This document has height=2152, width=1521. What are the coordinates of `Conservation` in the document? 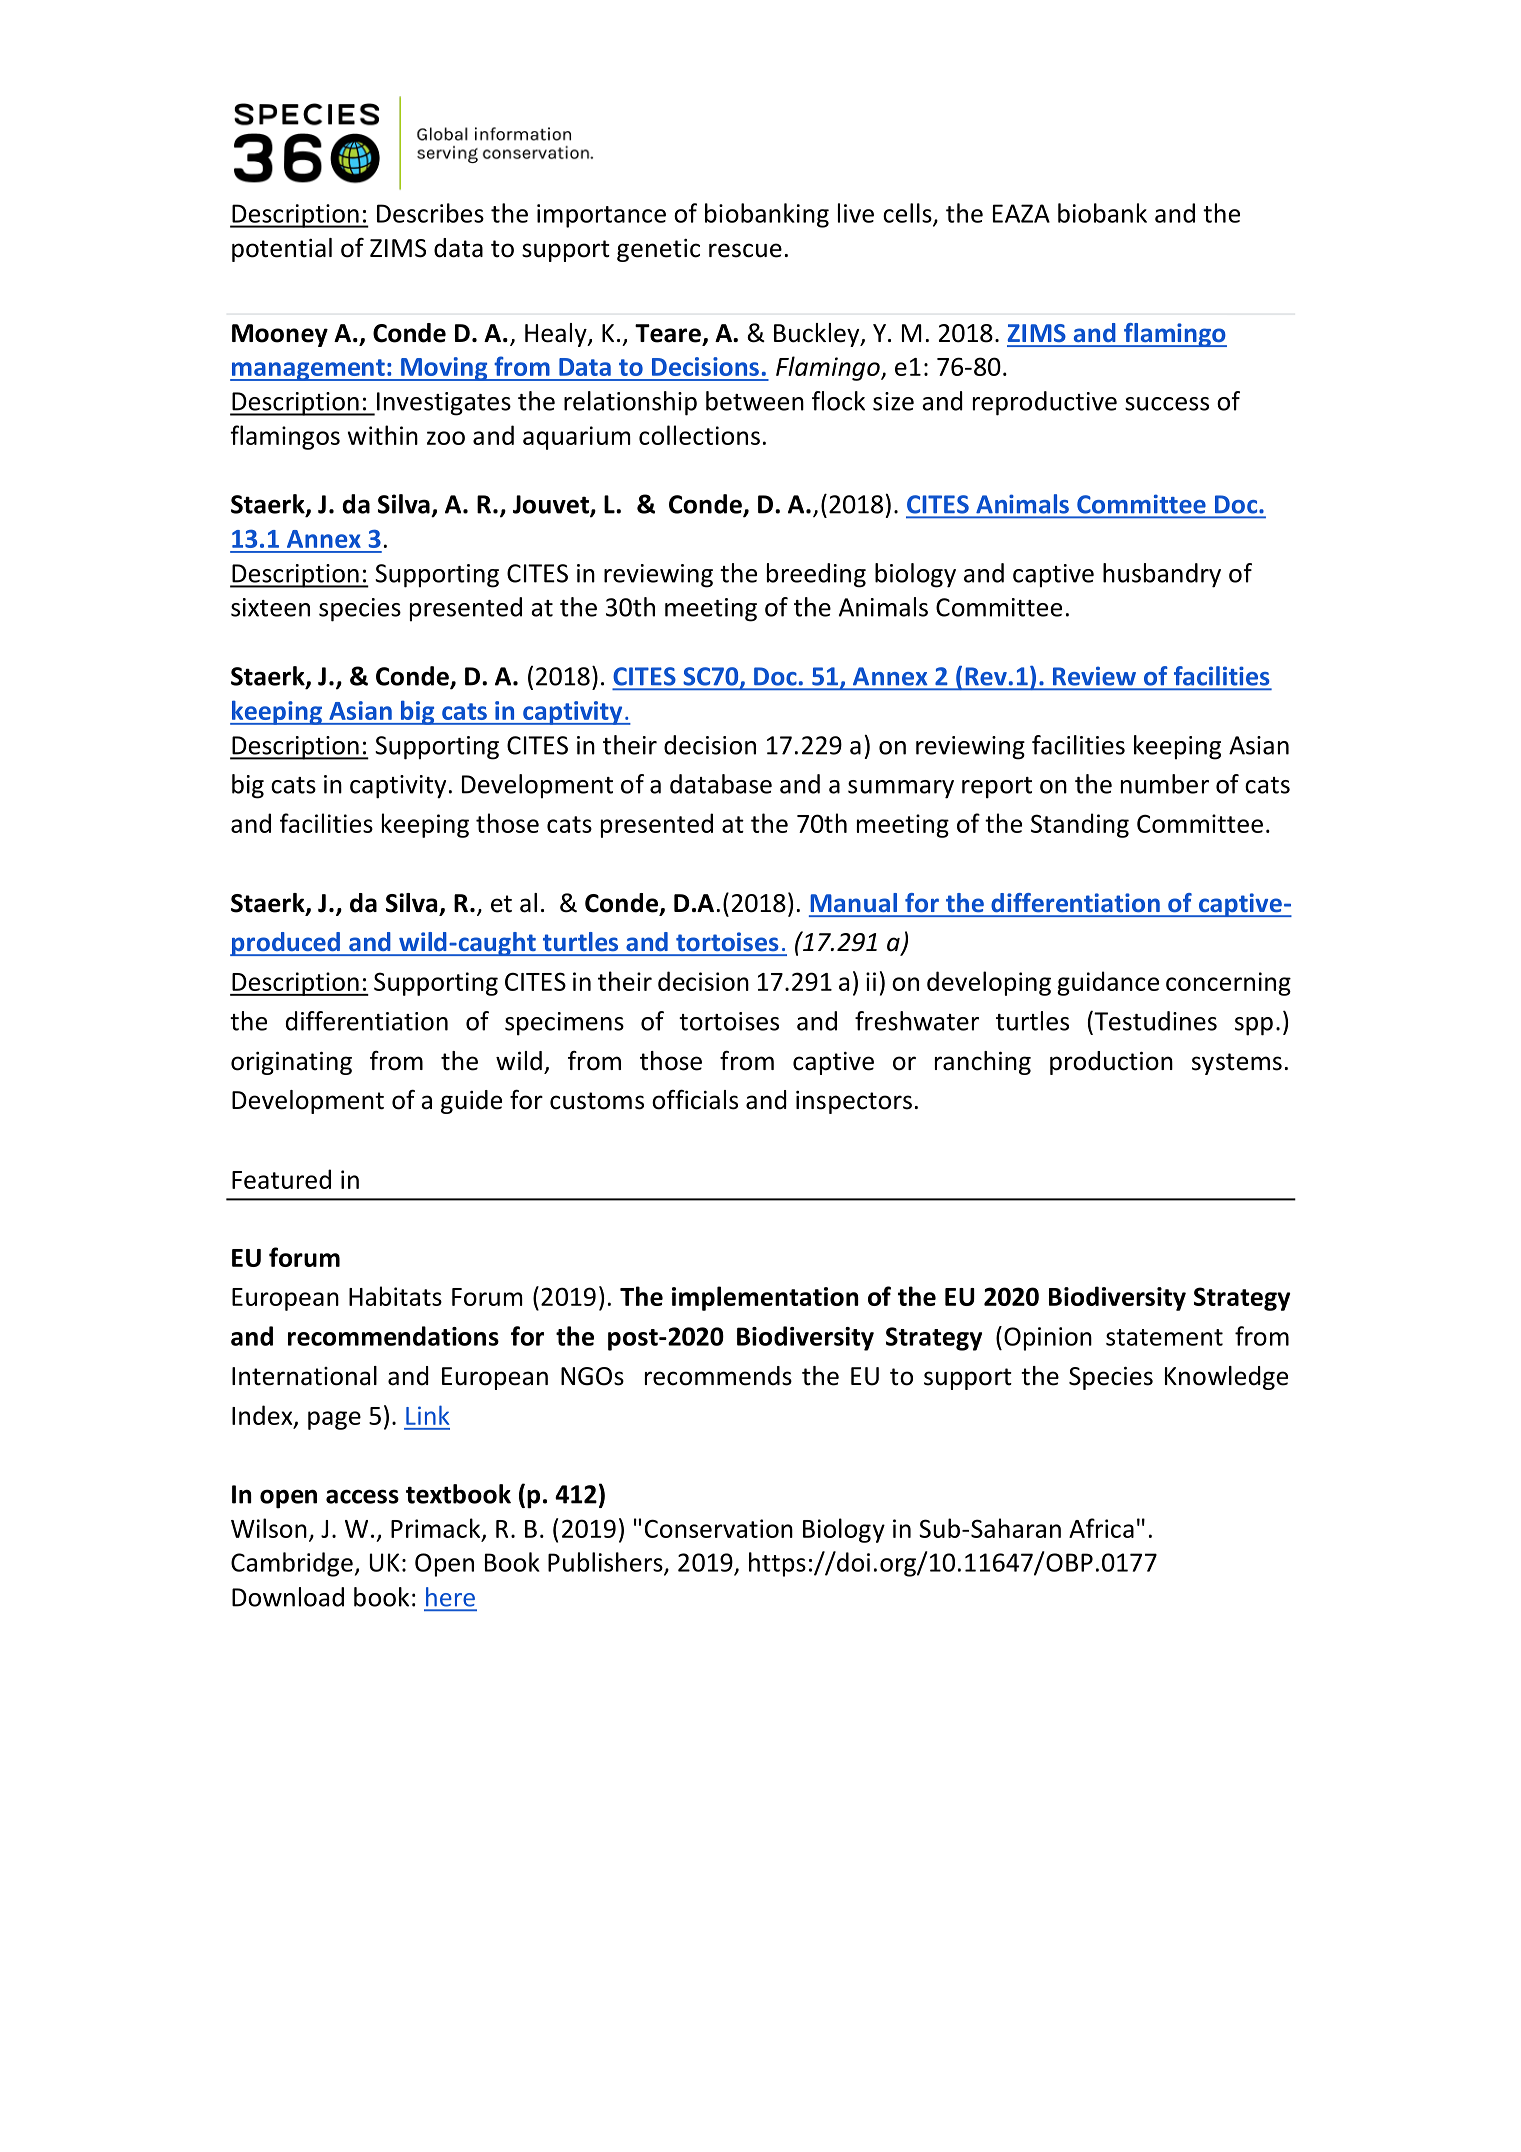 It's located at (719, 1528).
